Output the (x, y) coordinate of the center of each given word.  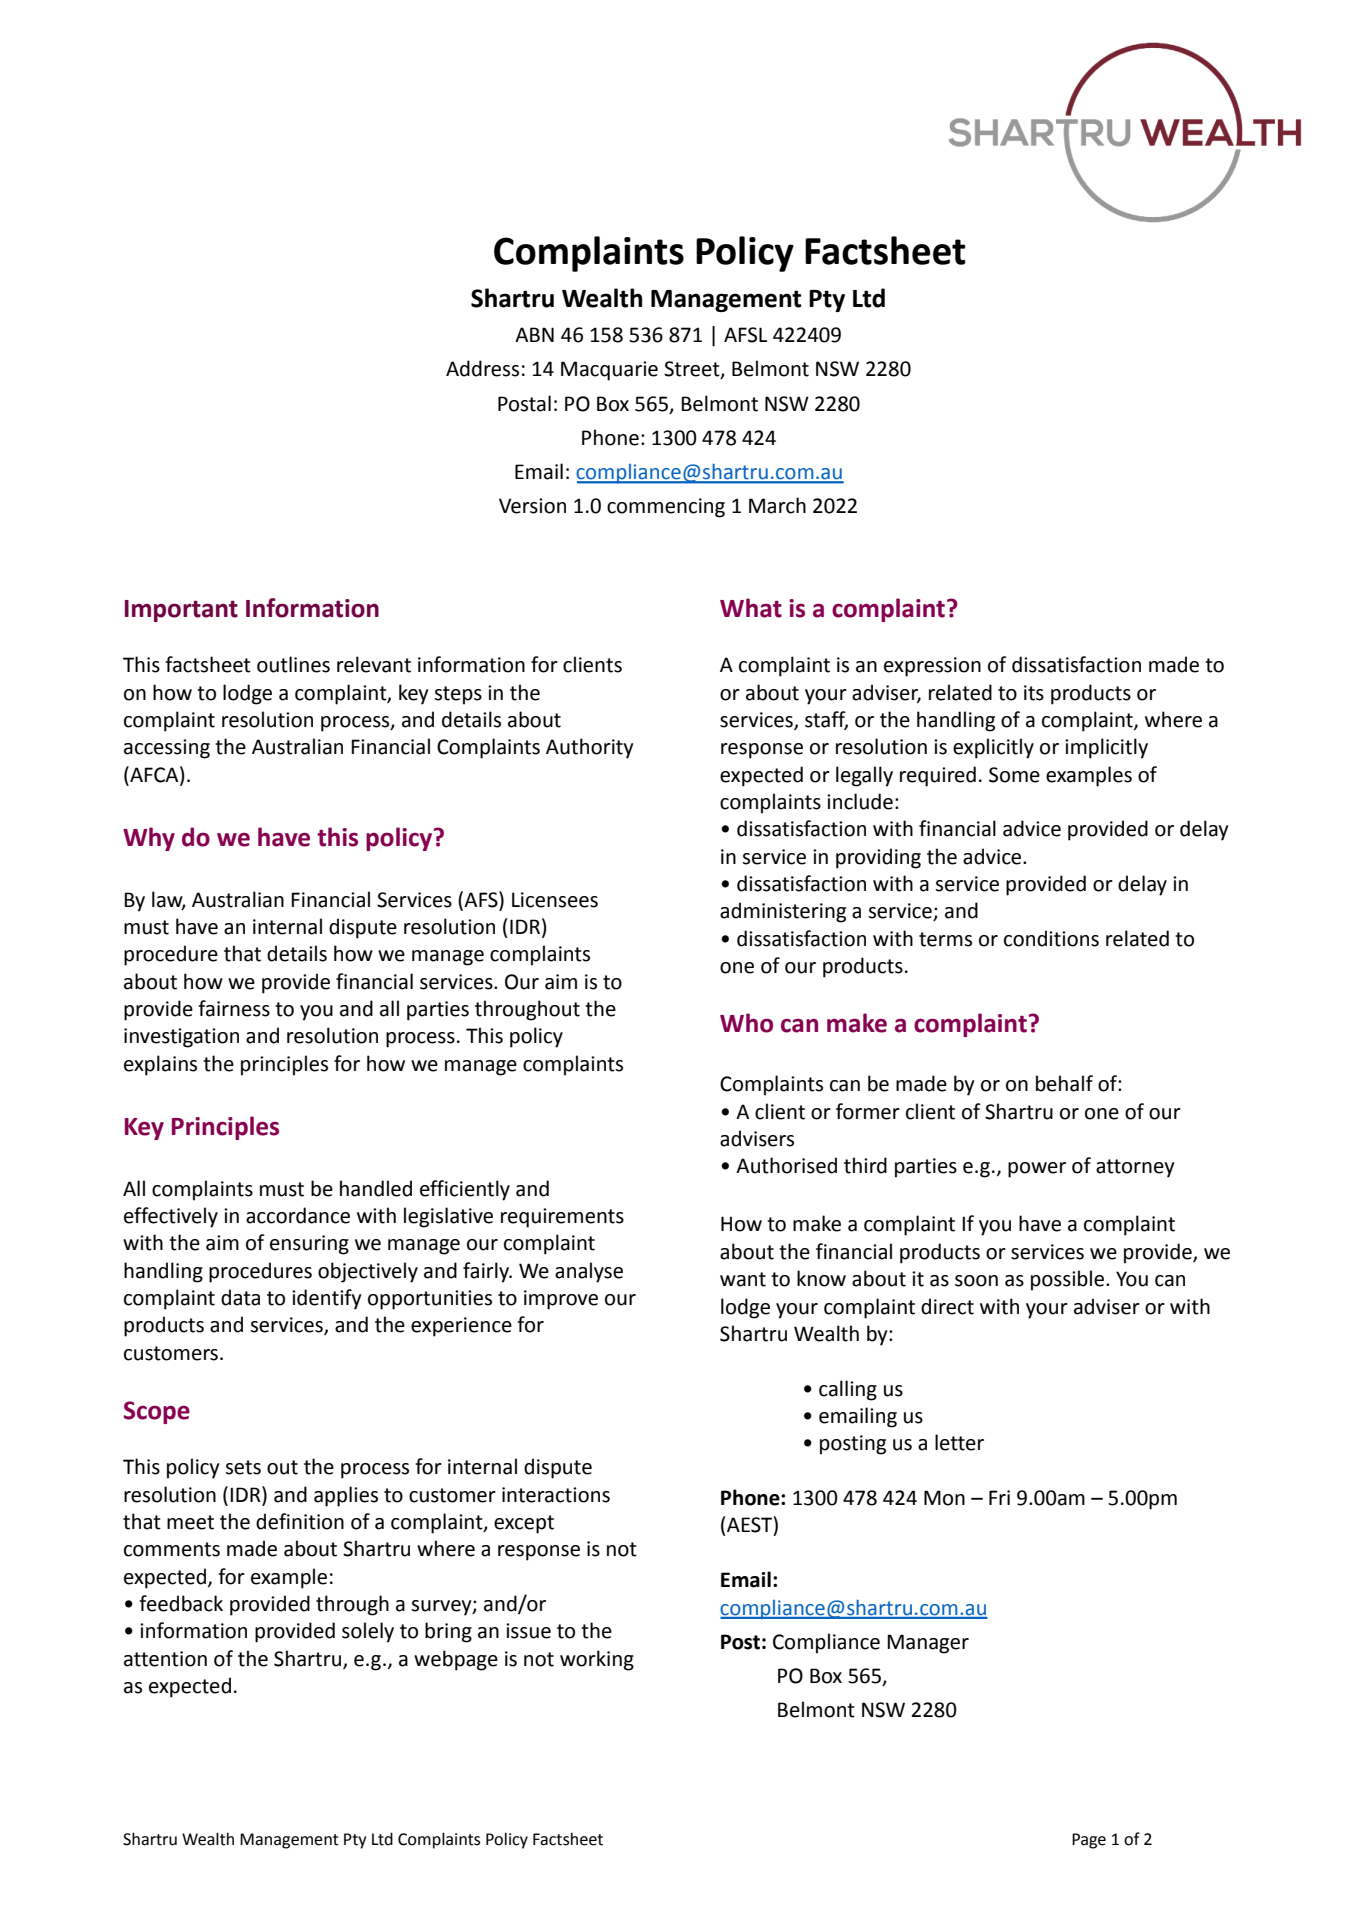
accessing (167, 749)
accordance (298, 1215)
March (777, 505)
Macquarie (609, 371)
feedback (181, 1603)
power (1037, 1170)
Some (1014, 775)
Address (482, 368)
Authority (590, 748)
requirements (562, 1218)
